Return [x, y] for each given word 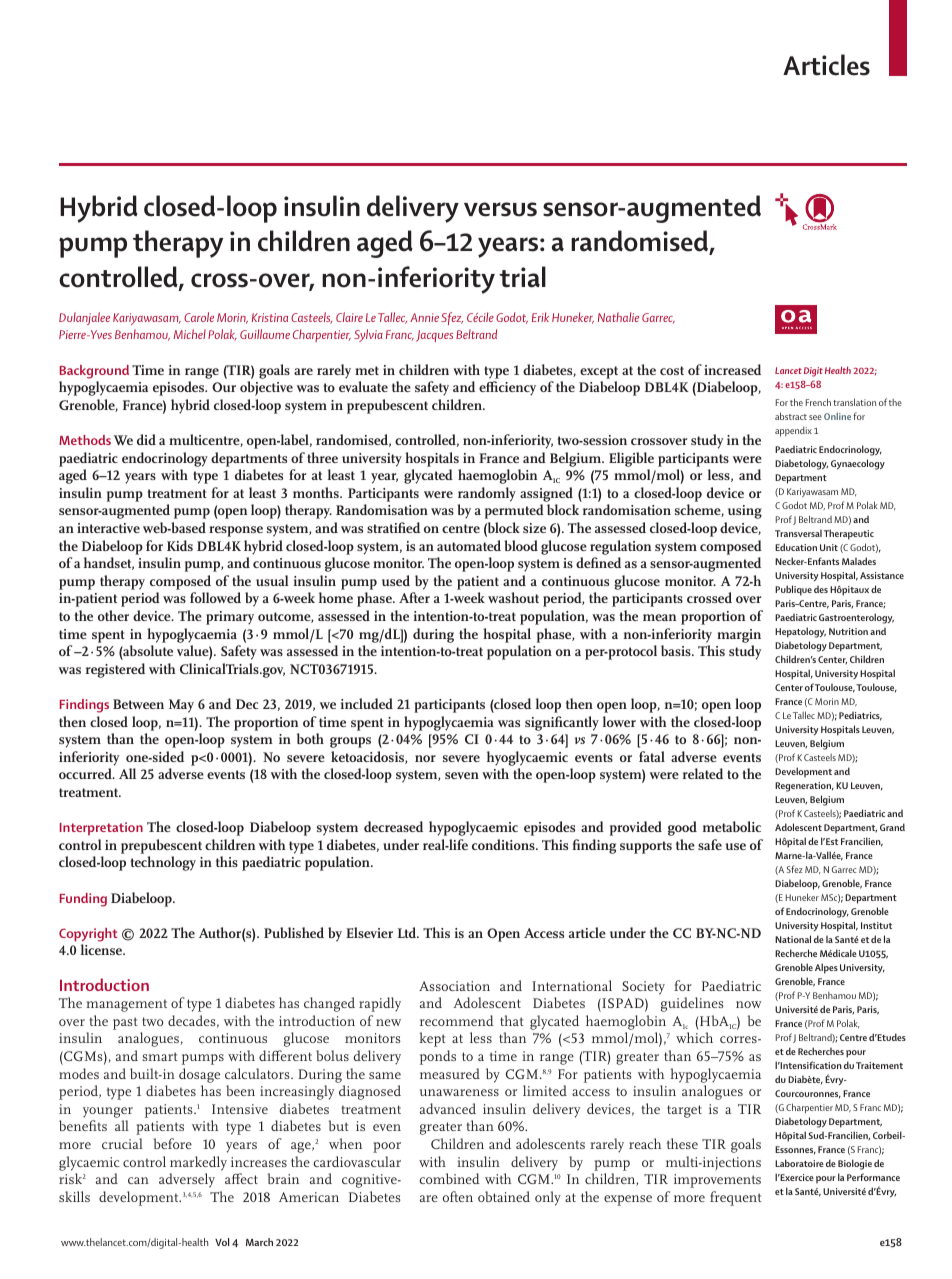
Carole [199, 317]
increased [732, 369]
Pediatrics [860, 716]
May [181, 706]
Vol [222, 1242]
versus [500, 209]
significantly [562, 723]
